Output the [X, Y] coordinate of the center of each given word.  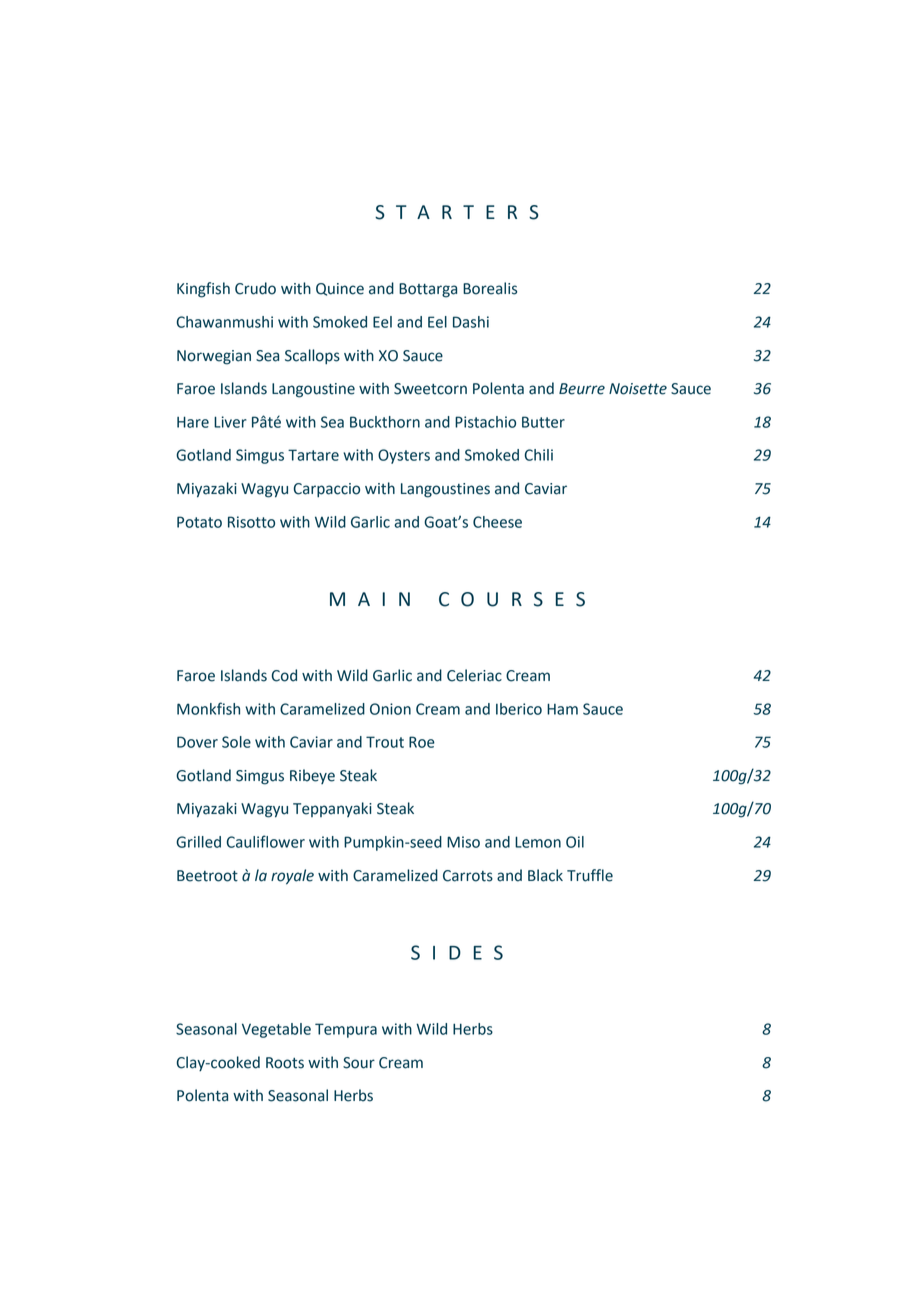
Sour [359, 1063]
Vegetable [276, 1030]
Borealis [490, 288]
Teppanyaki [332, 809]
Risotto [251, 522]
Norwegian [214, 357]
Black [545, 875]
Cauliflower [266, 841]
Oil [575, 842]
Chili [539, 455]
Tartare [313, 455]
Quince [340, 289]
